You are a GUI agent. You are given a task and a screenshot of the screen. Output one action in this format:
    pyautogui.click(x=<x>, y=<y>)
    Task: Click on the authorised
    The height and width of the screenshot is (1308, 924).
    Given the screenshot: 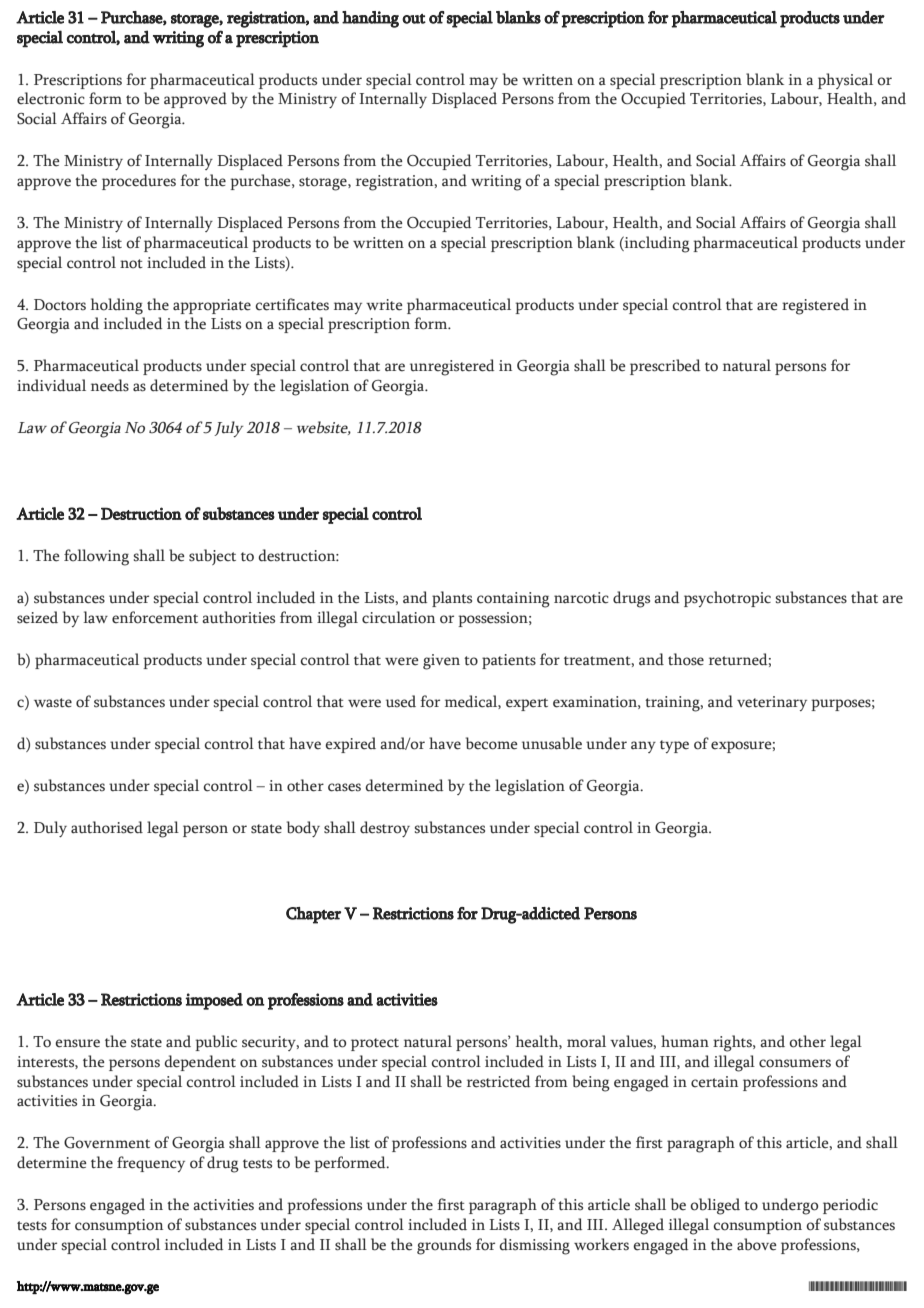 What is the action you would take?
    pyautogui.click(x=107, y=827)
